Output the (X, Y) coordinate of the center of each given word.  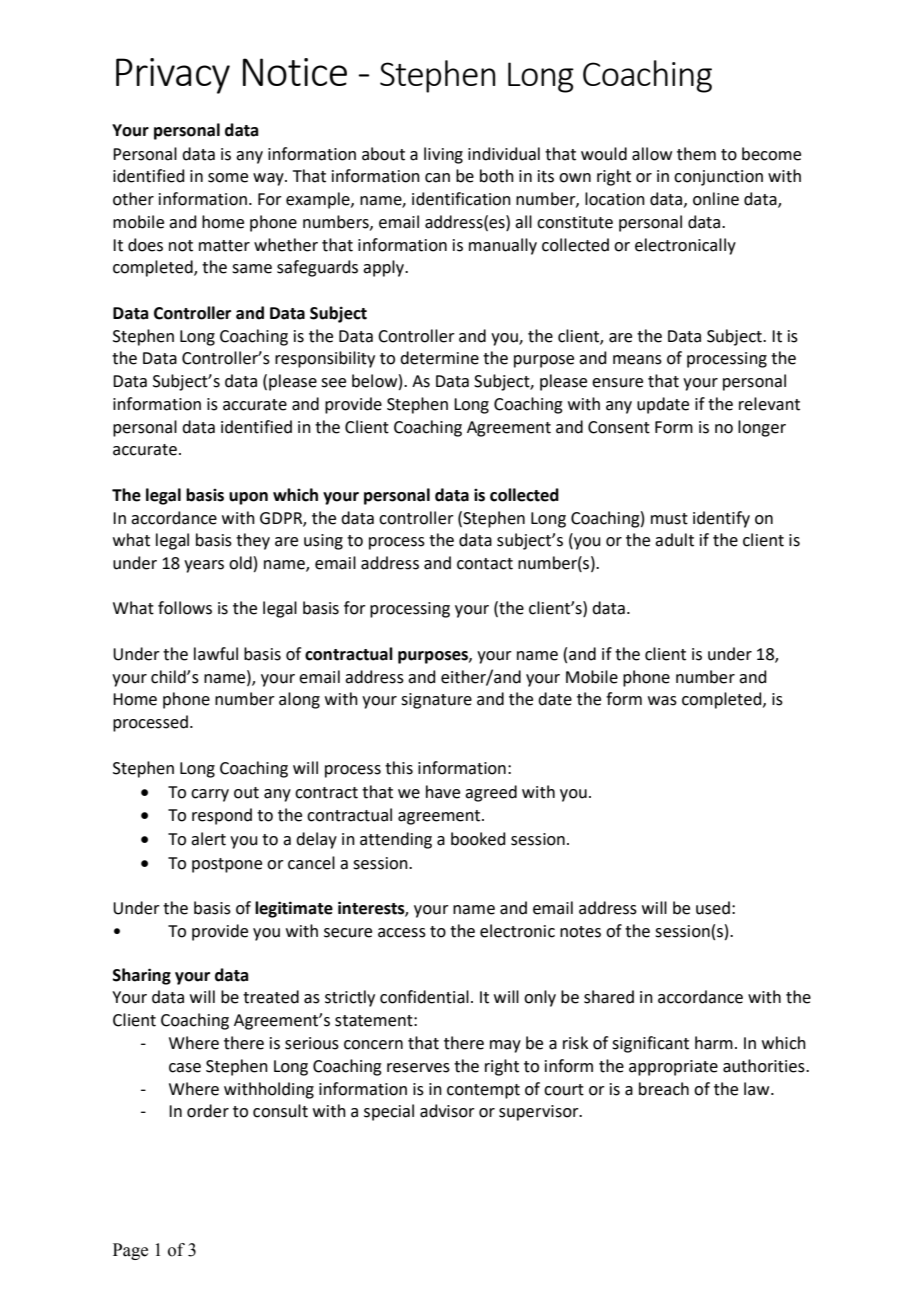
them (696, 154)
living (443, 155)
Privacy (173, 76)
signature (436, 701)
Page (130, 1251)
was (662, 701)
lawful (216, 654)
